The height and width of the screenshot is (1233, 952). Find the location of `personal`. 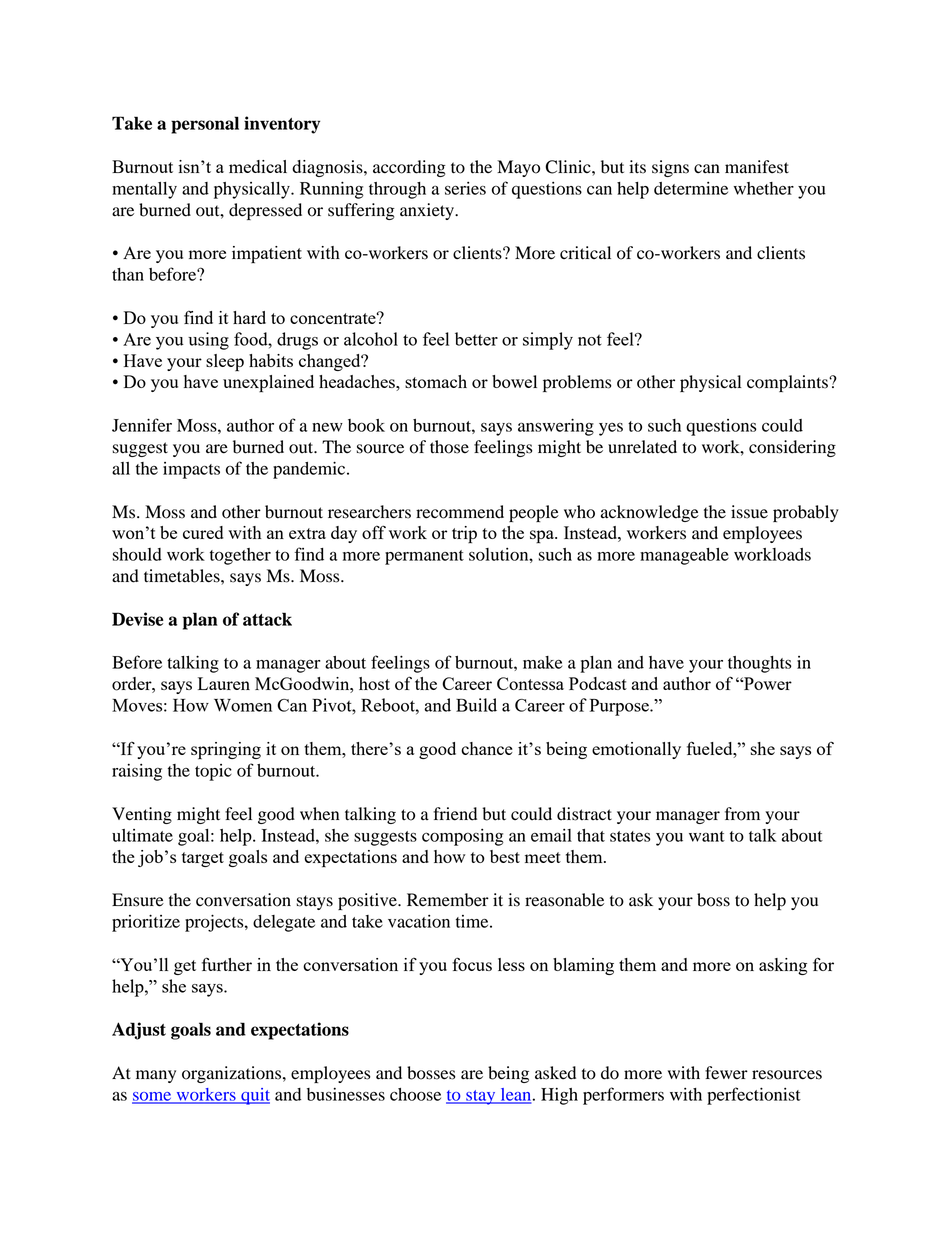

personal is located at coordinates (205, 125).
